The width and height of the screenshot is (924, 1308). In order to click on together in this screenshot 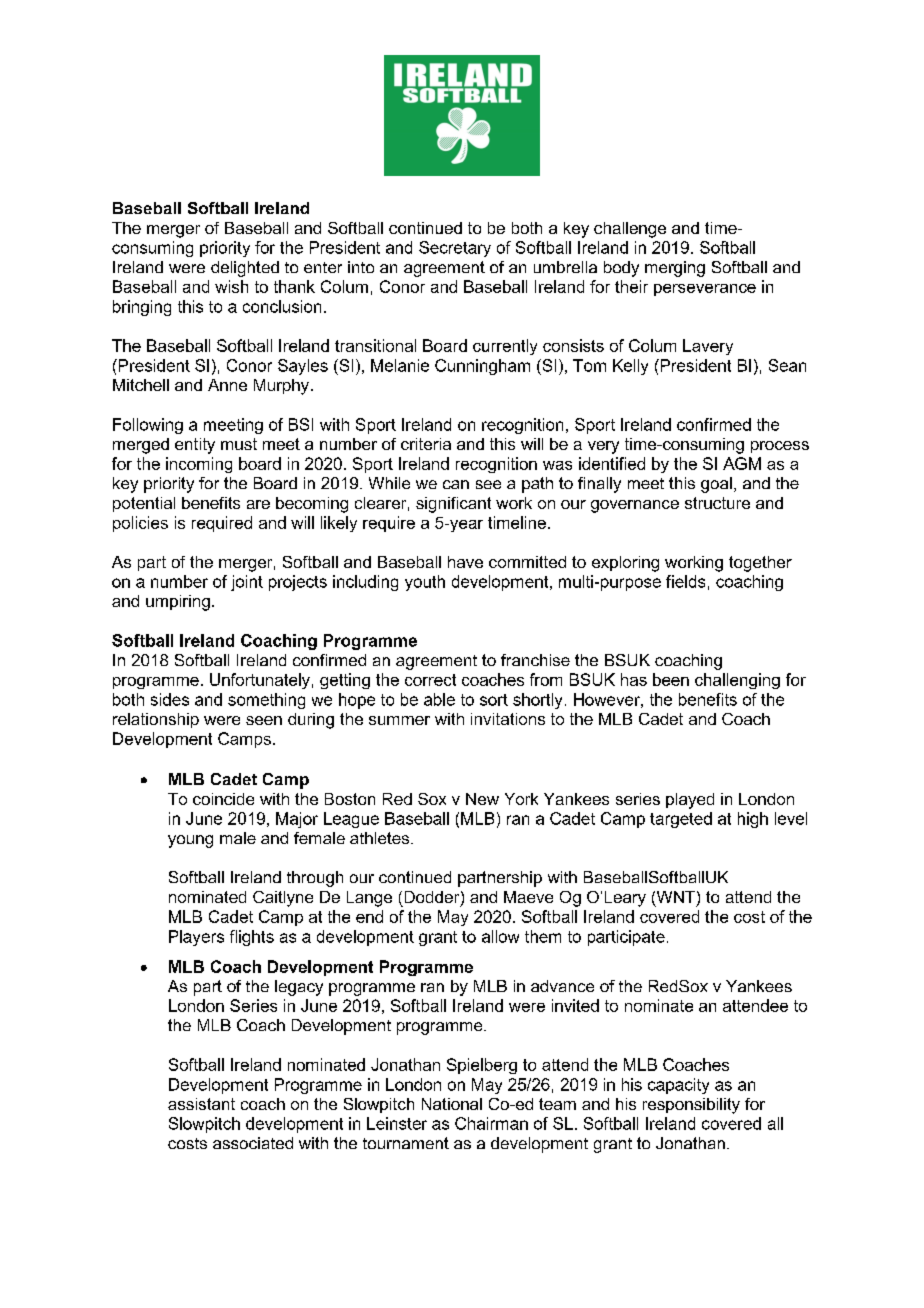, I will do `click(760, 564)`.
